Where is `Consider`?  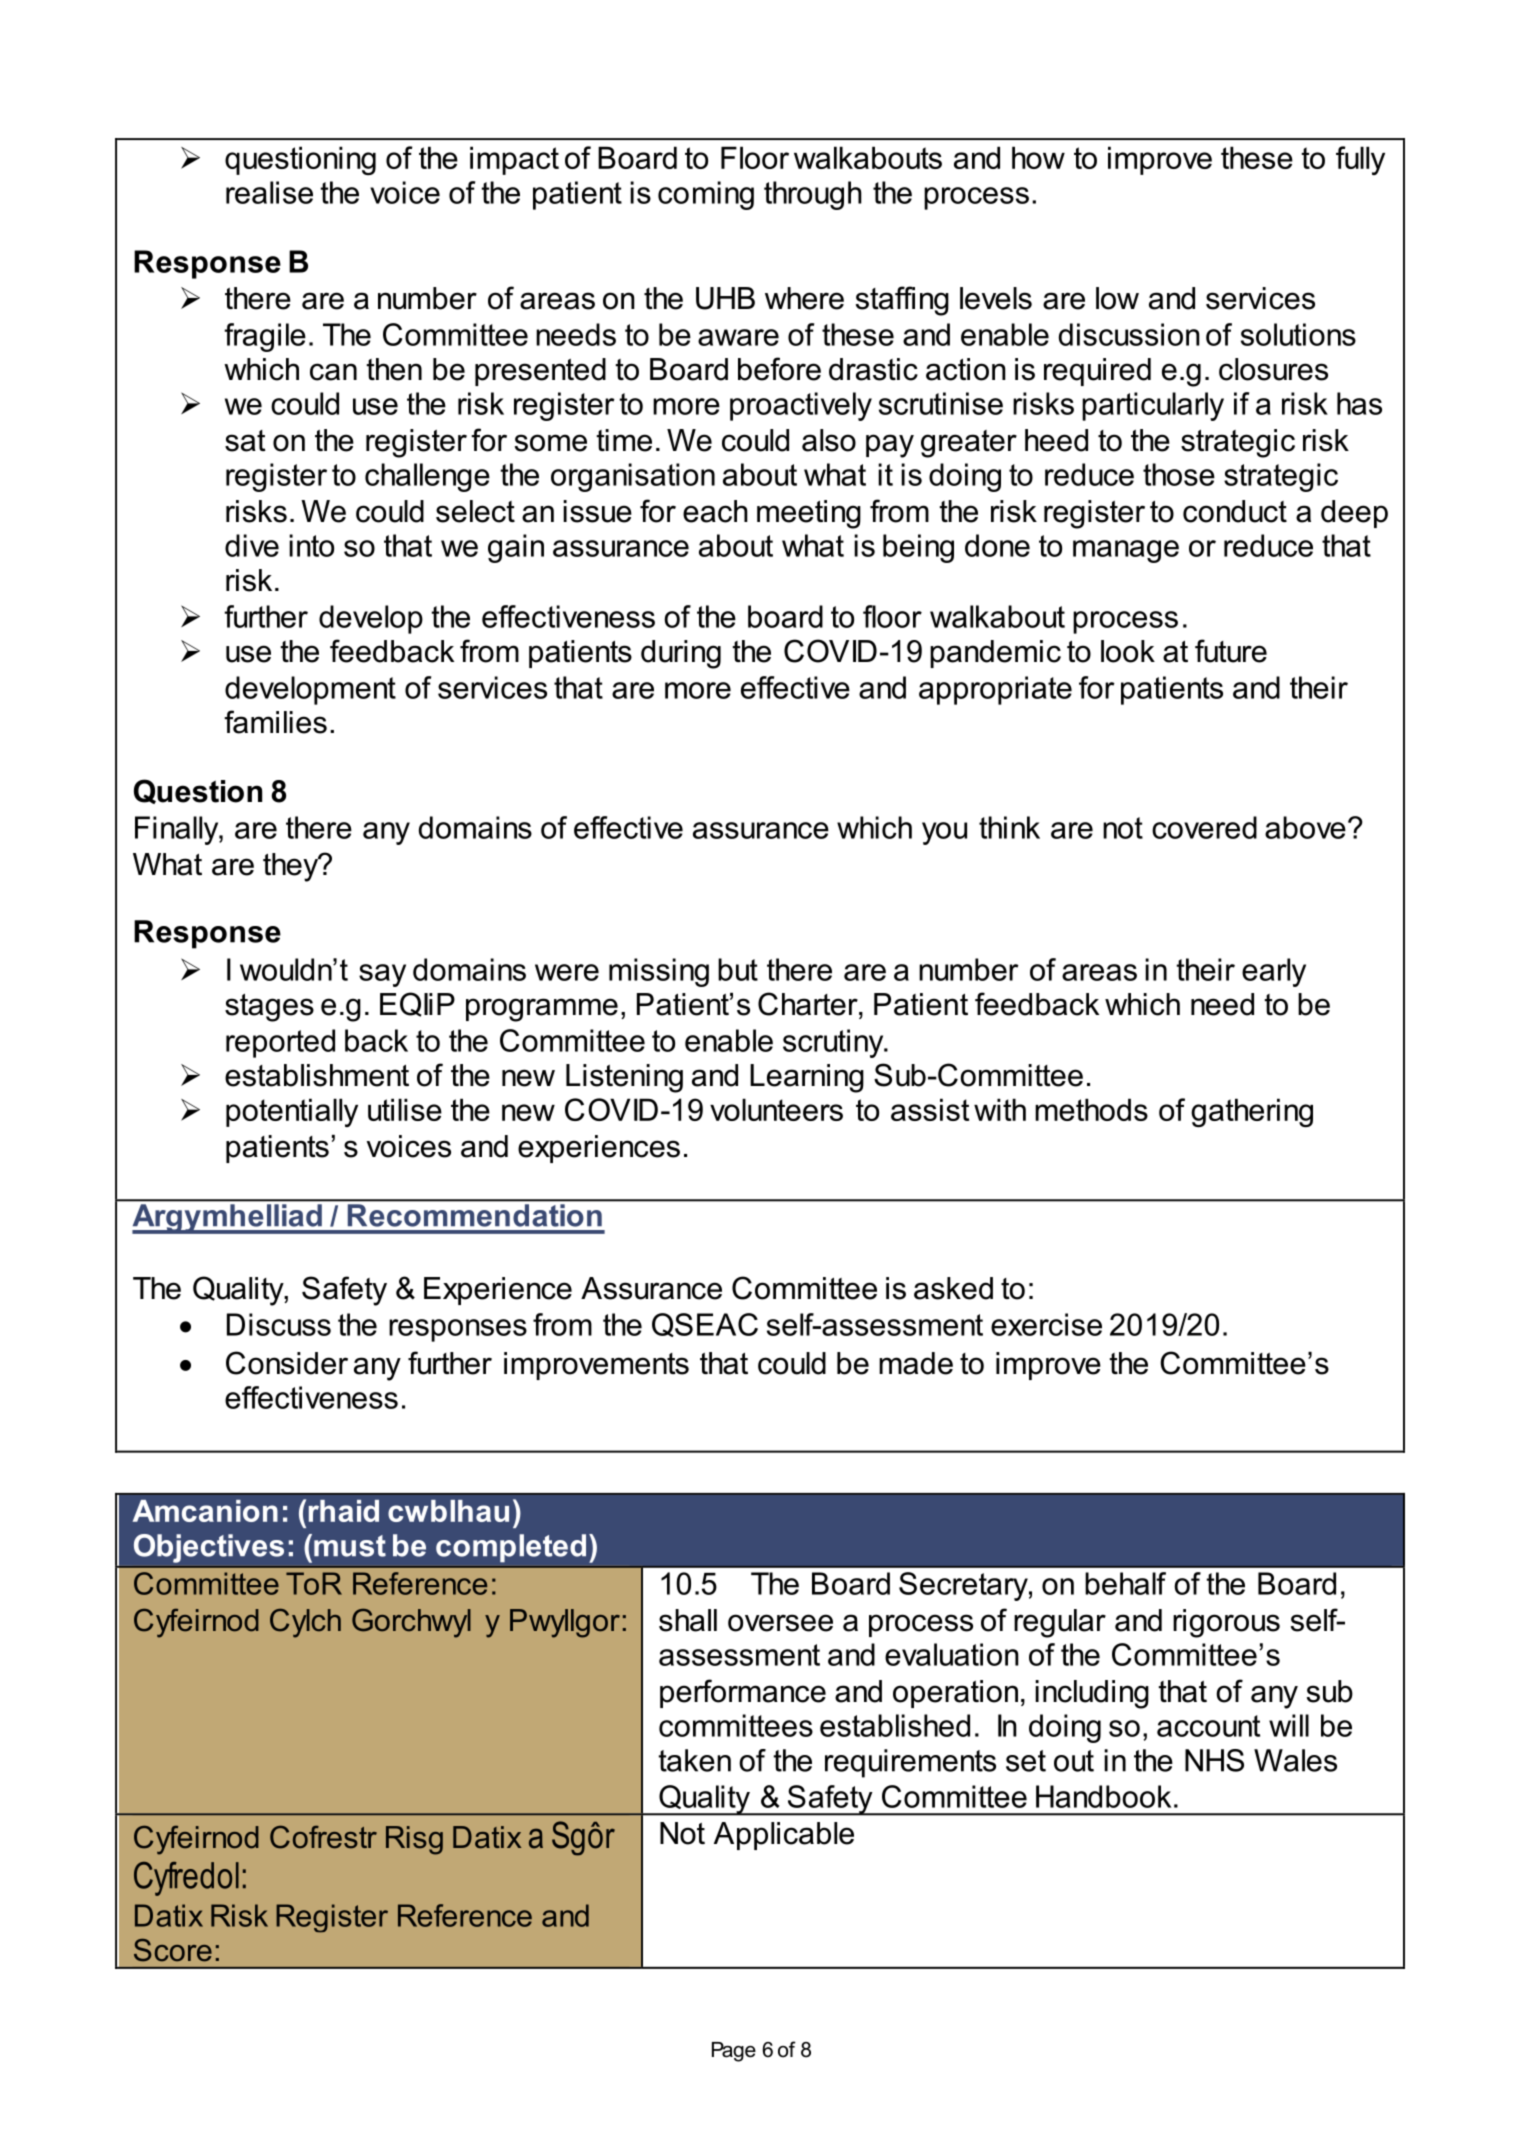
Consider is located at coordinates (287, 1363).
